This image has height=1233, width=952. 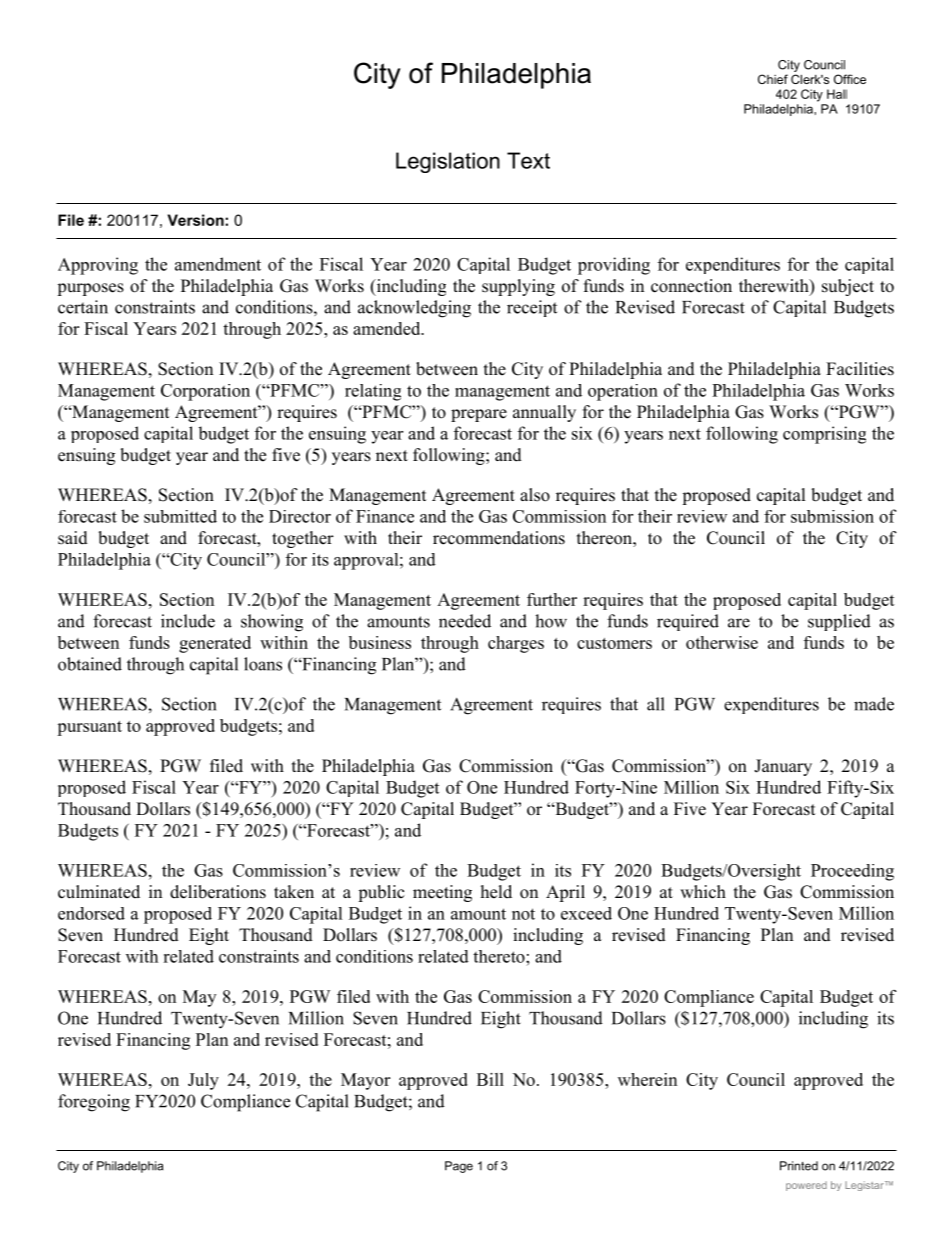 I want to click on Facilities, so click(x=860, y=369).
